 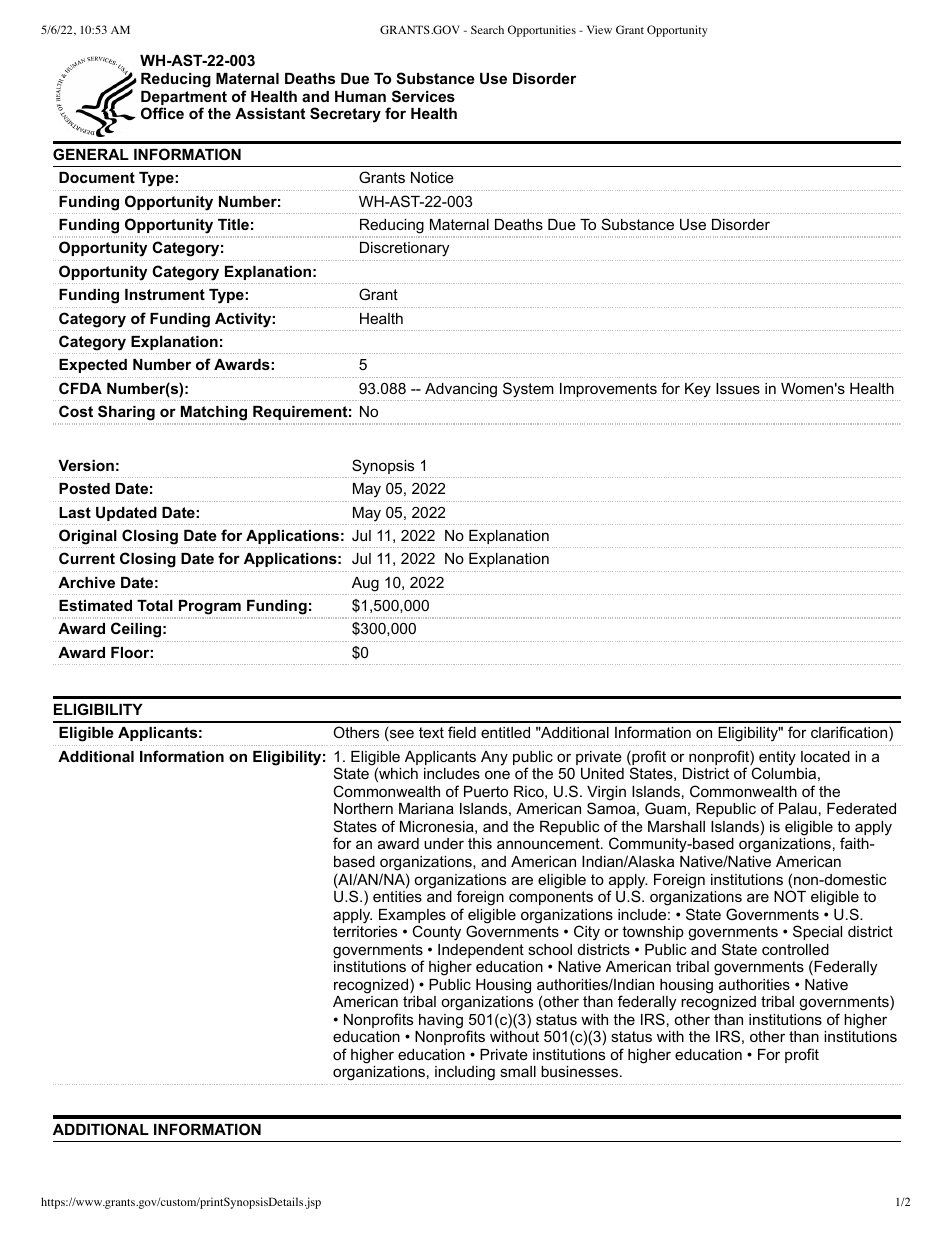 I want to click on territories, so click(x=365, y=931).
